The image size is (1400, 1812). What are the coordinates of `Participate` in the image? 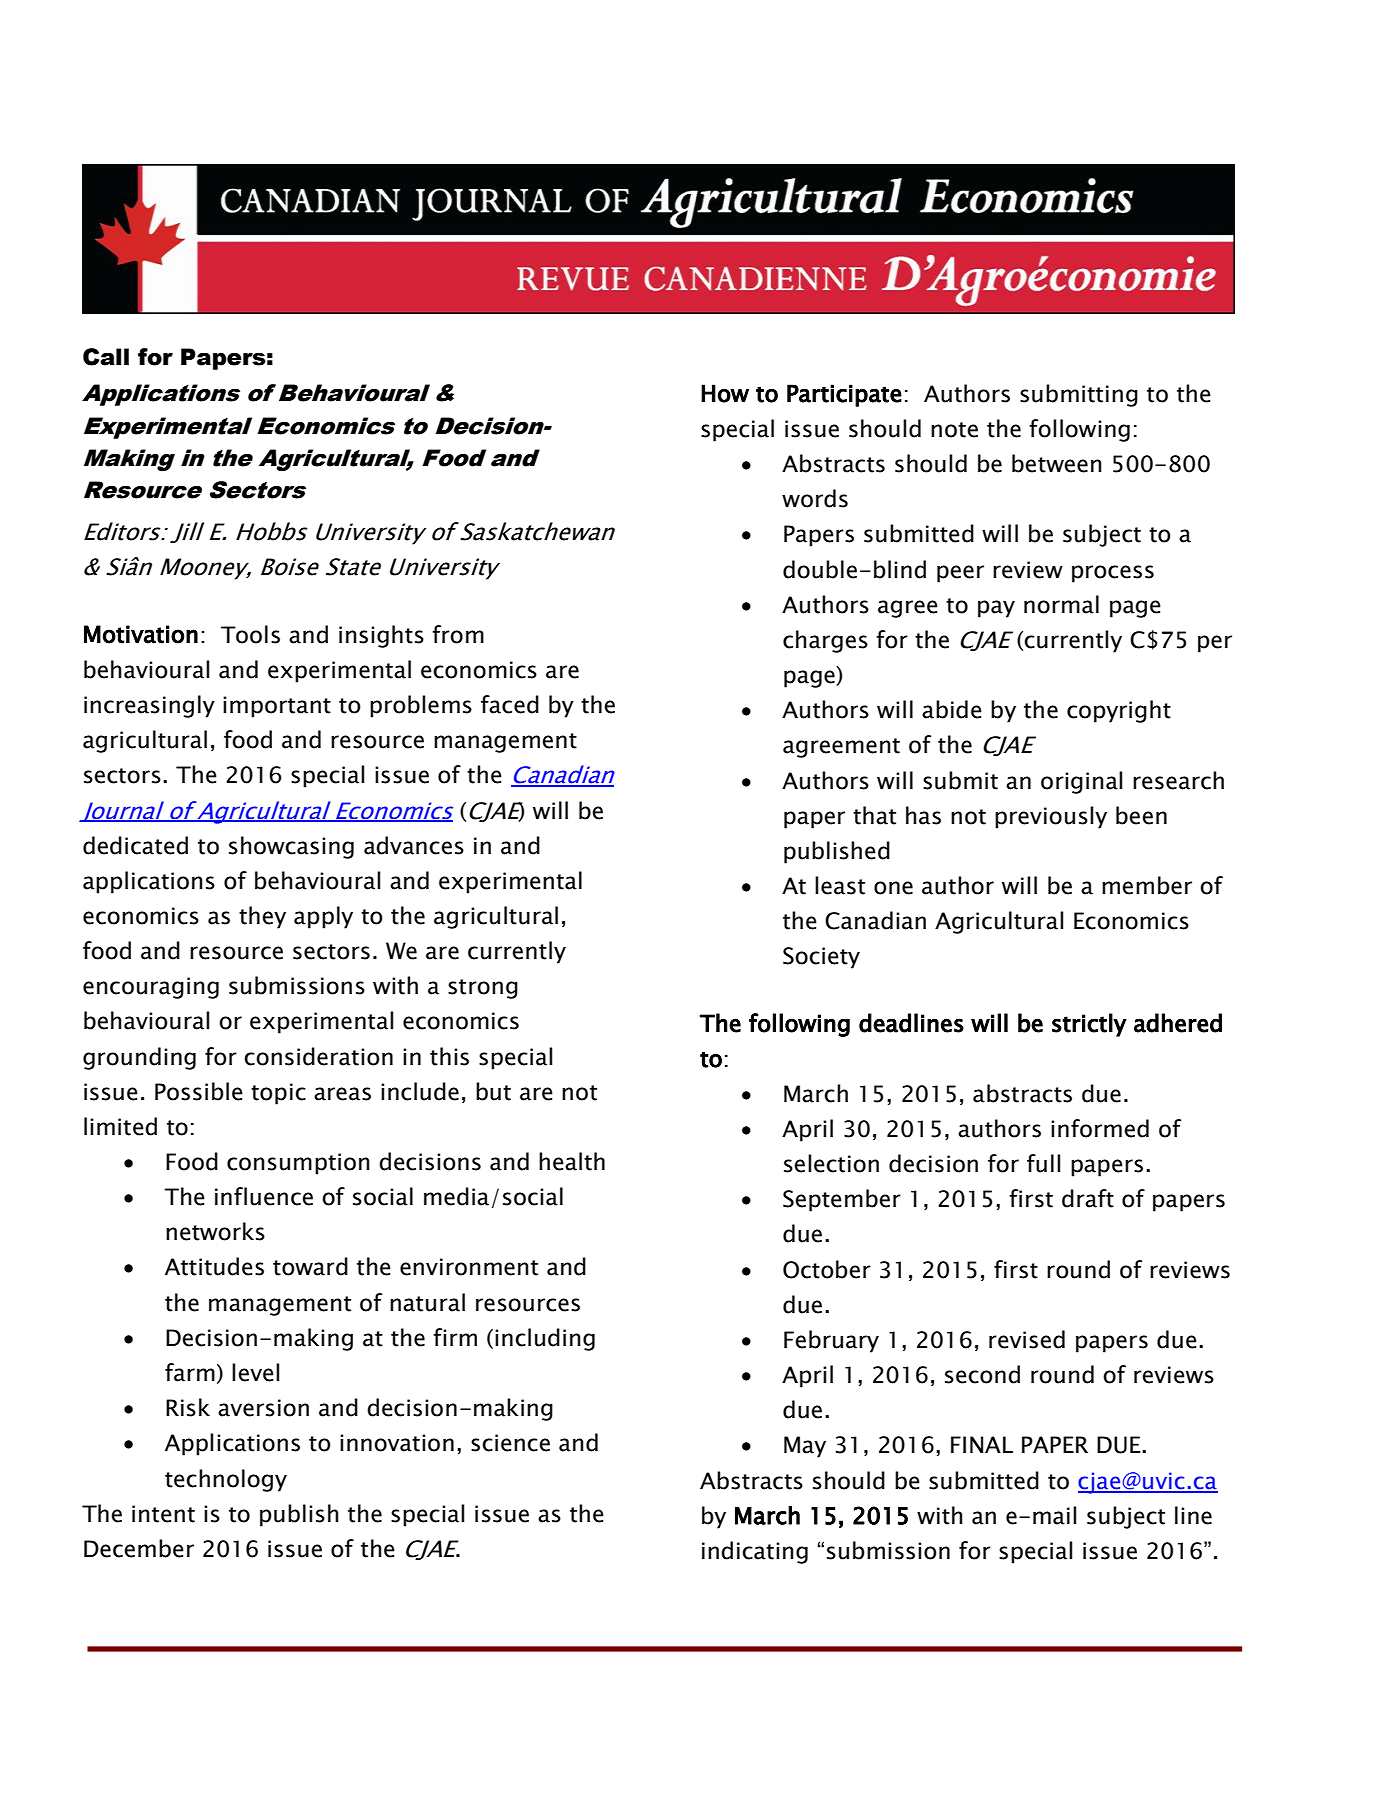 It's located at (844, 395).
